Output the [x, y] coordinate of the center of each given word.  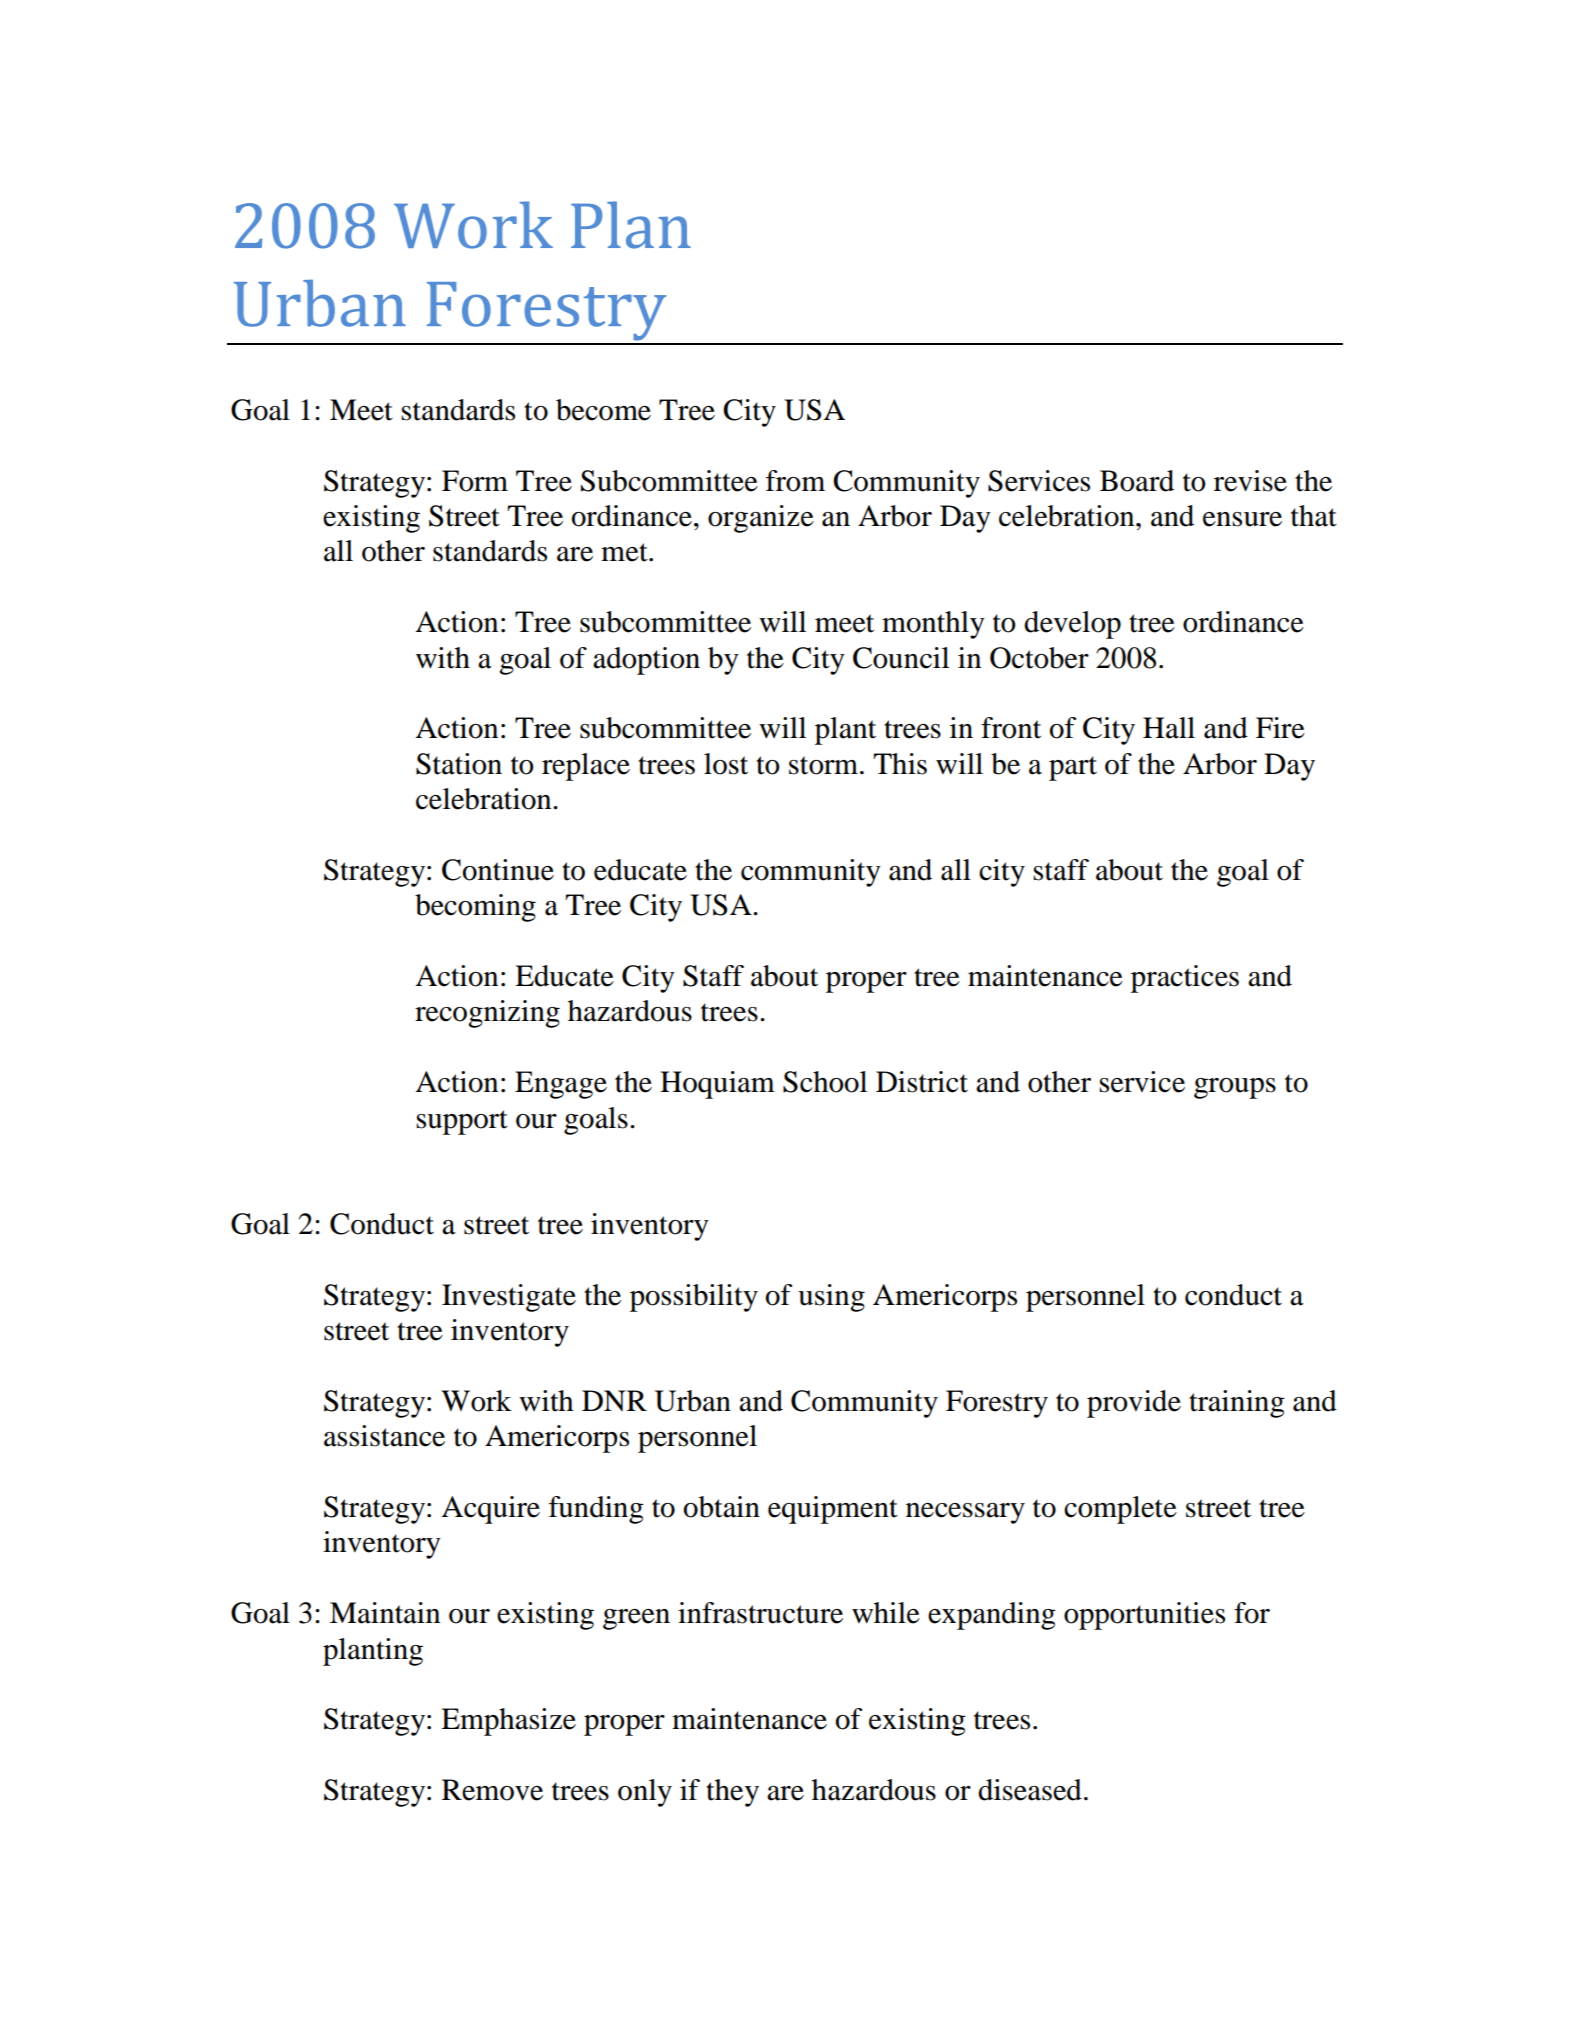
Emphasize [508, 1722]
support [462, 1122]
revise [1250, 481]
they [732, 1793]
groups [1235, 1088]
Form [475, 481]
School [825, 1082]
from [795, 481]
